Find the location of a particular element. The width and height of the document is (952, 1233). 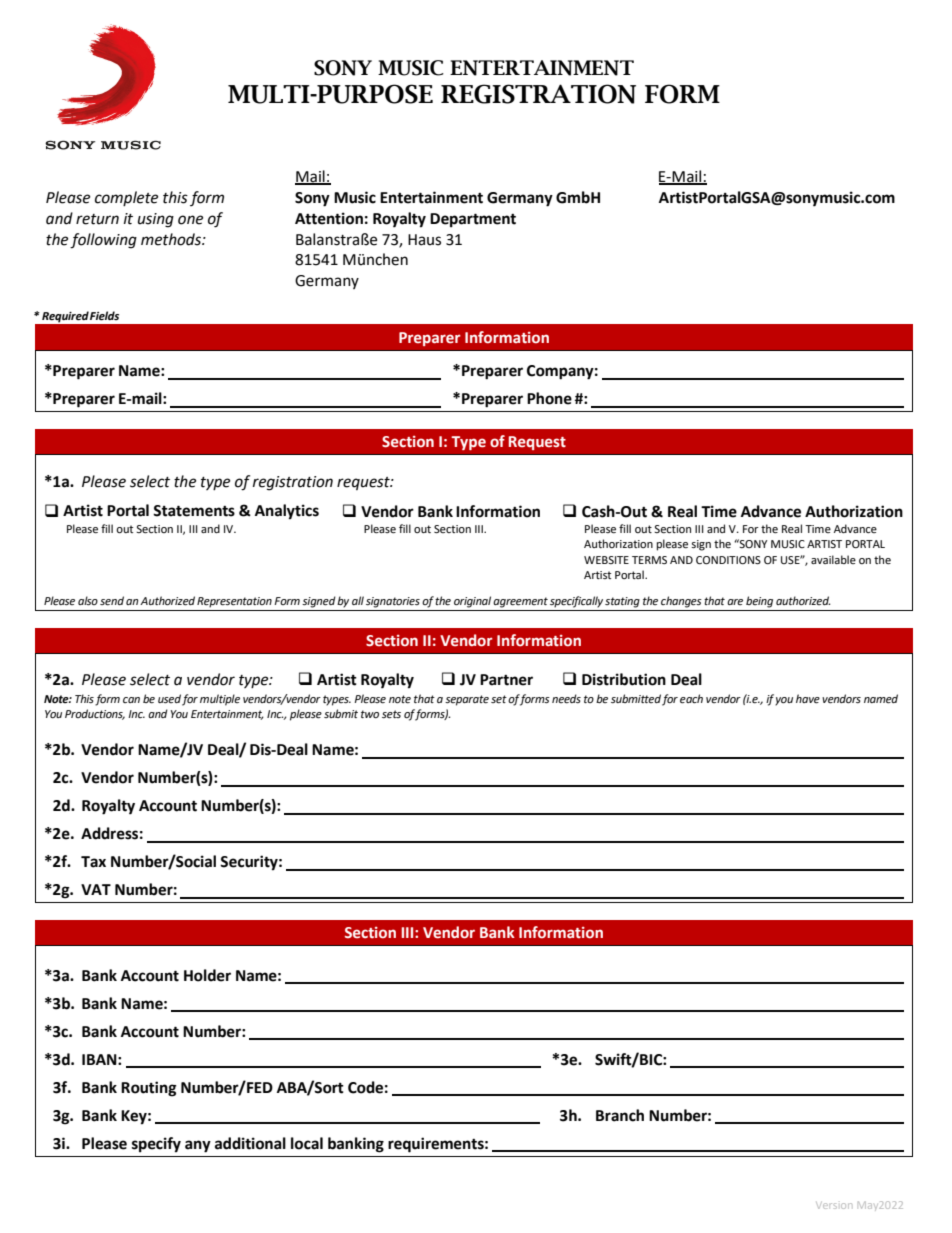

methods is located at coordinates (172, 239).
